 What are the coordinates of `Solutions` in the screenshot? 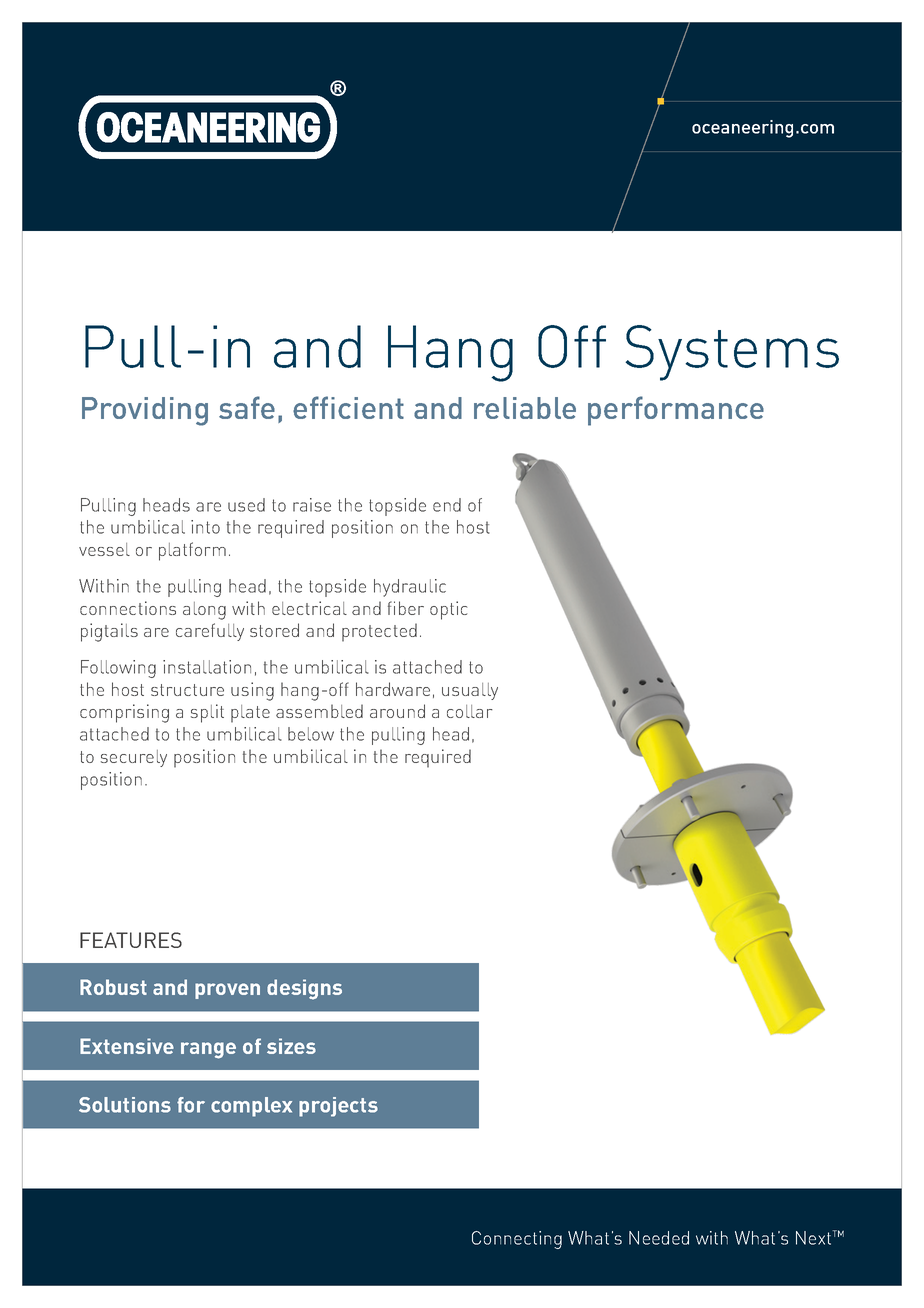 It's located at (125, 1105).
